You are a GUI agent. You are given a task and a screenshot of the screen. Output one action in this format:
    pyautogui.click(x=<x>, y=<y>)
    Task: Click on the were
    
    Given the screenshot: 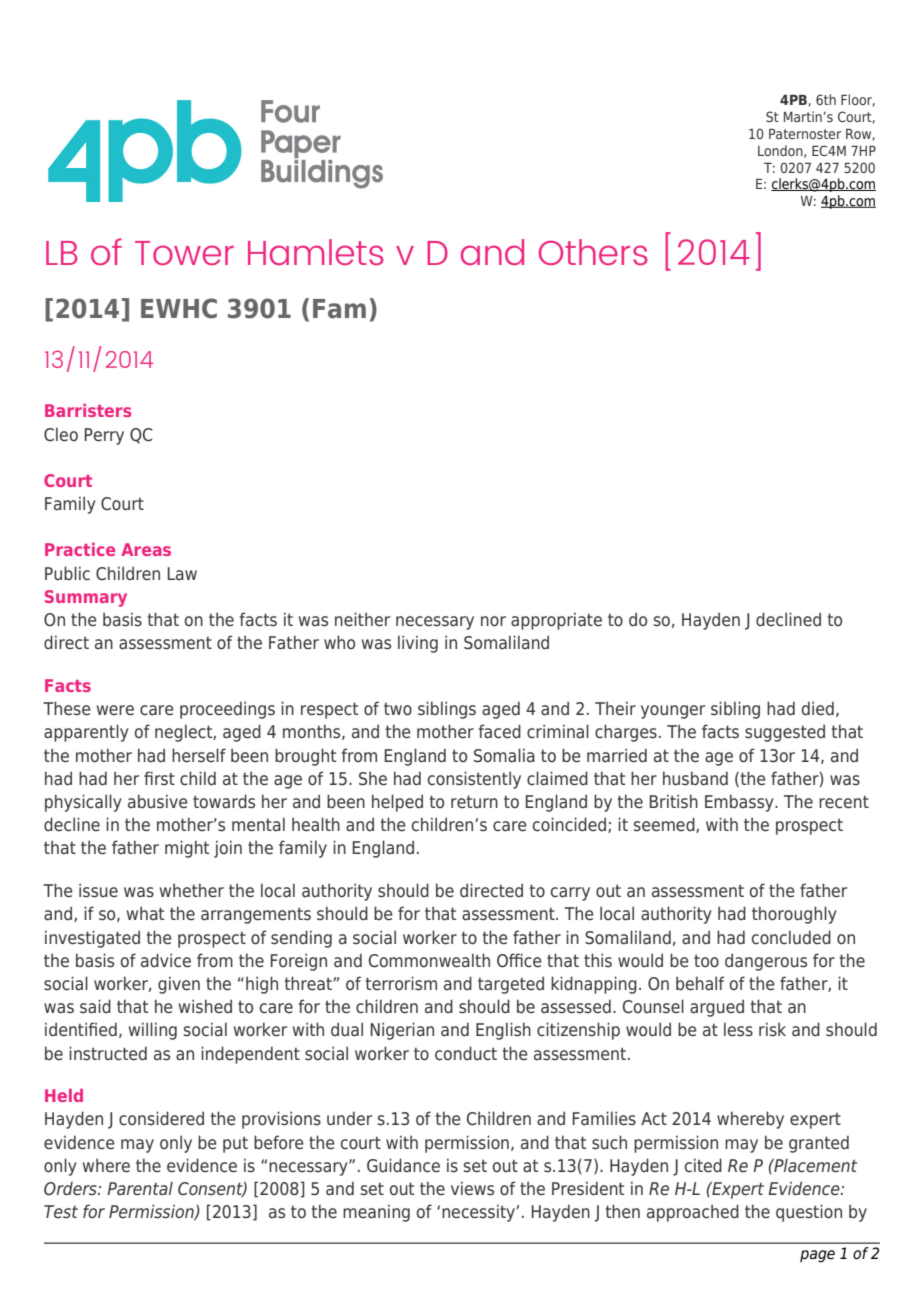 What is the action you would take?
    pyautogui.click(x=115, y=710)
